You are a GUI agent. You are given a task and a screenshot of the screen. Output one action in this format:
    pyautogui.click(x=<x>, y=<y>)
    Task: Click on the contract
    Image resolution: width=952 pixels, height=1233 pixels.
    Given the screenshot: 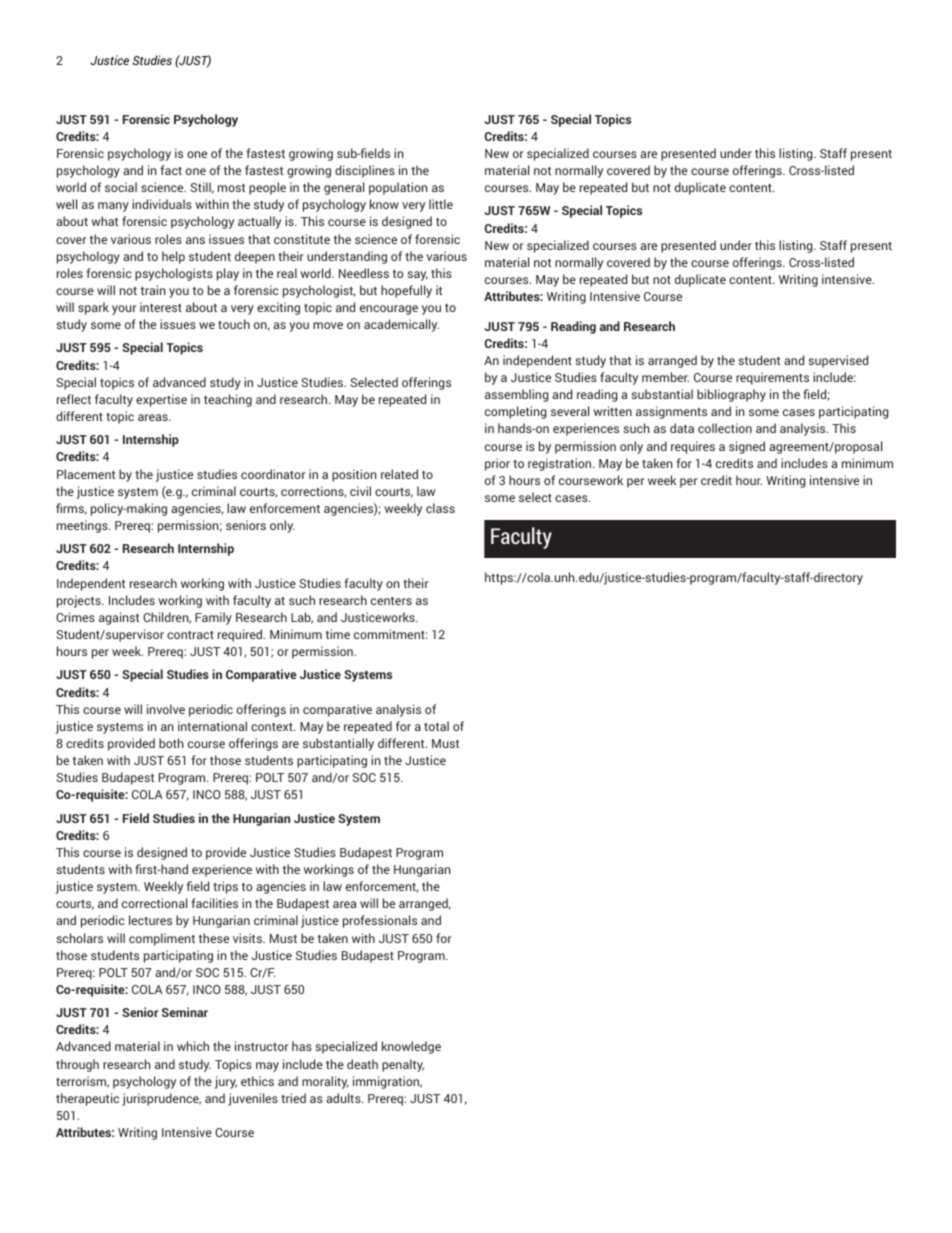 What is the action you would take?
    pyautogui.click(x=190, y=635)
